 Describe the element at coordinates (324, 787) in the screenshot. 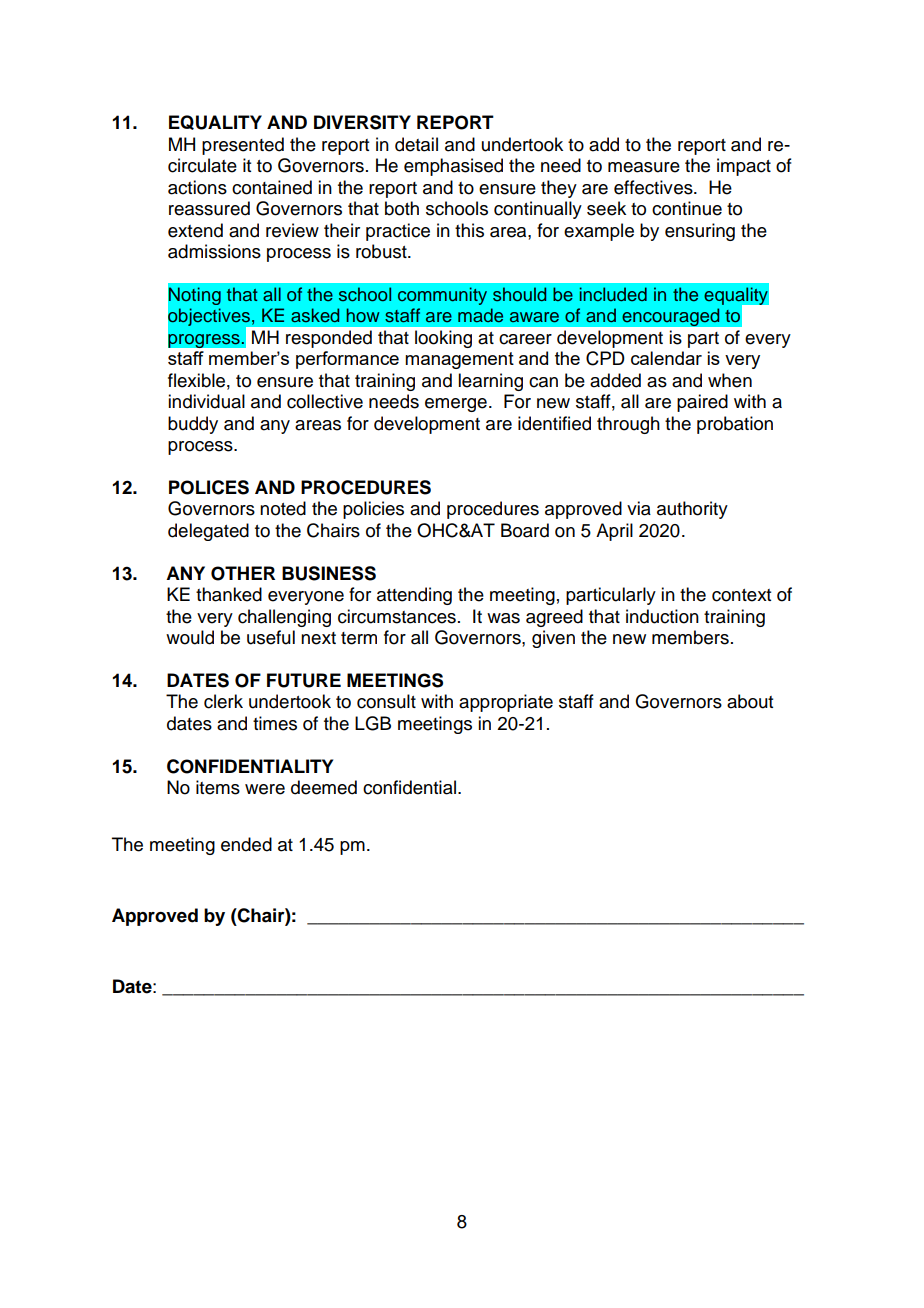

I see `deemed` at that location.
